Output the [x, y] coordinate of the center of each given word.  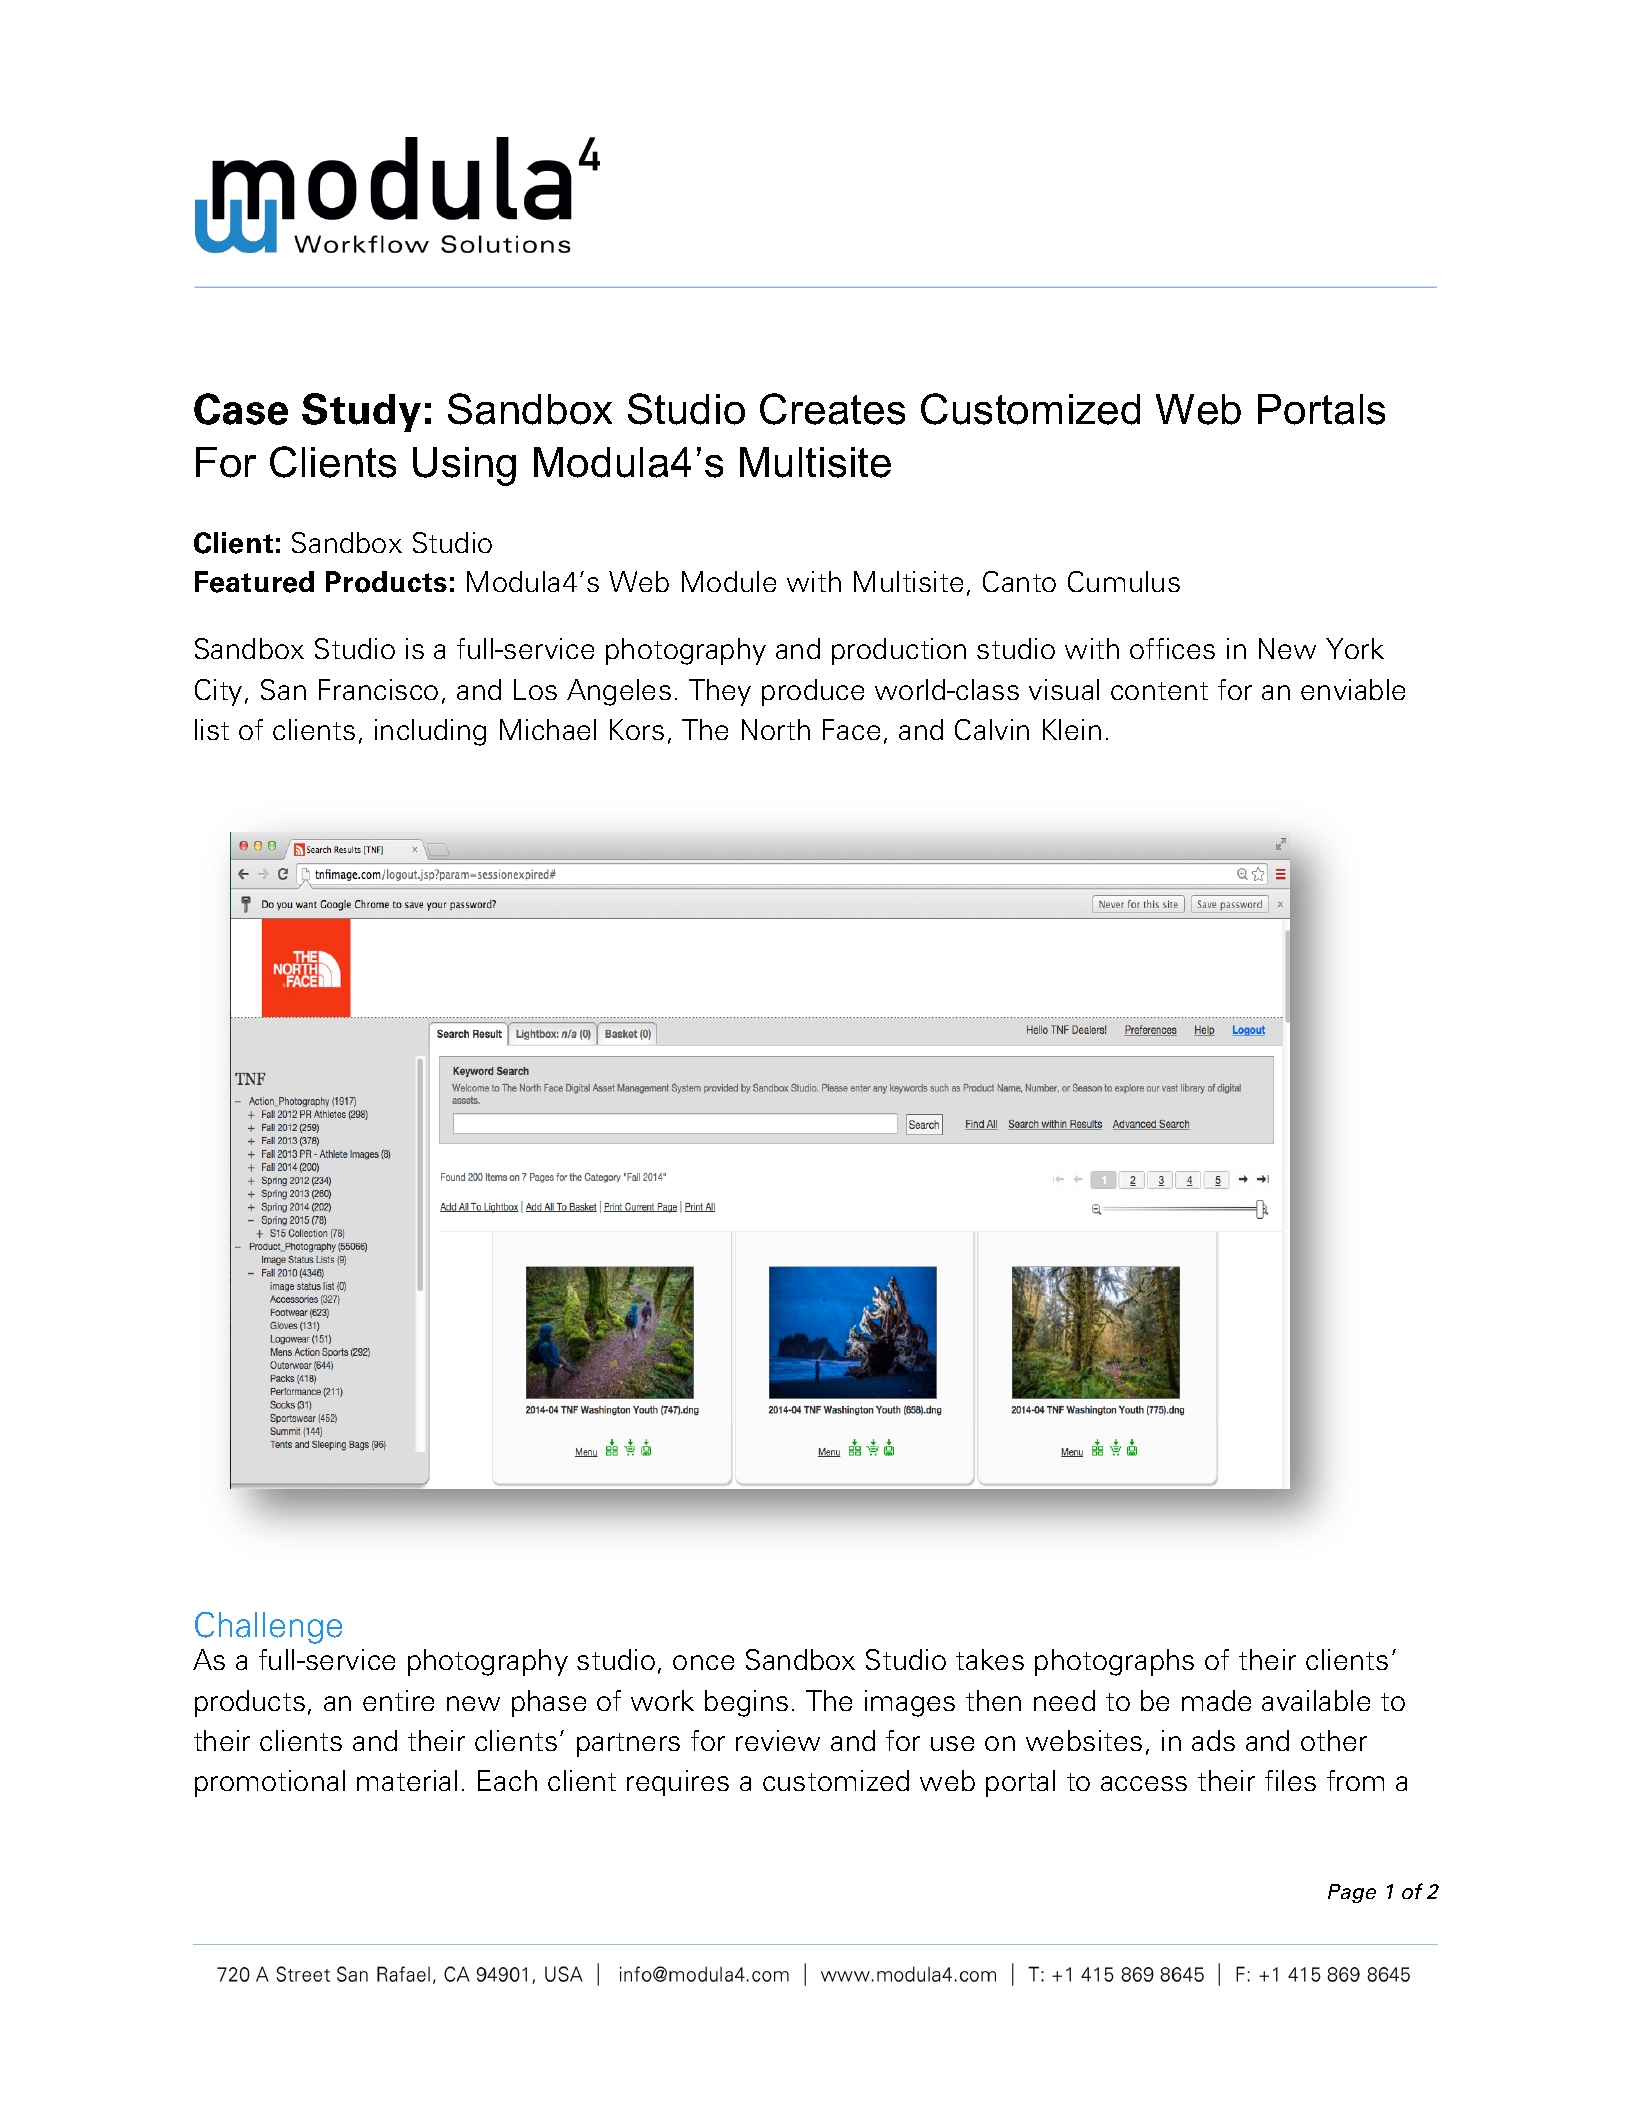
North [776, 729]
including [430, 732]
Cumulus [1124, 581]
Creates [832, 409]
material [407, 1780]
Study [361, 412]
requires [678, 1783]
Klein [1072, 729]
